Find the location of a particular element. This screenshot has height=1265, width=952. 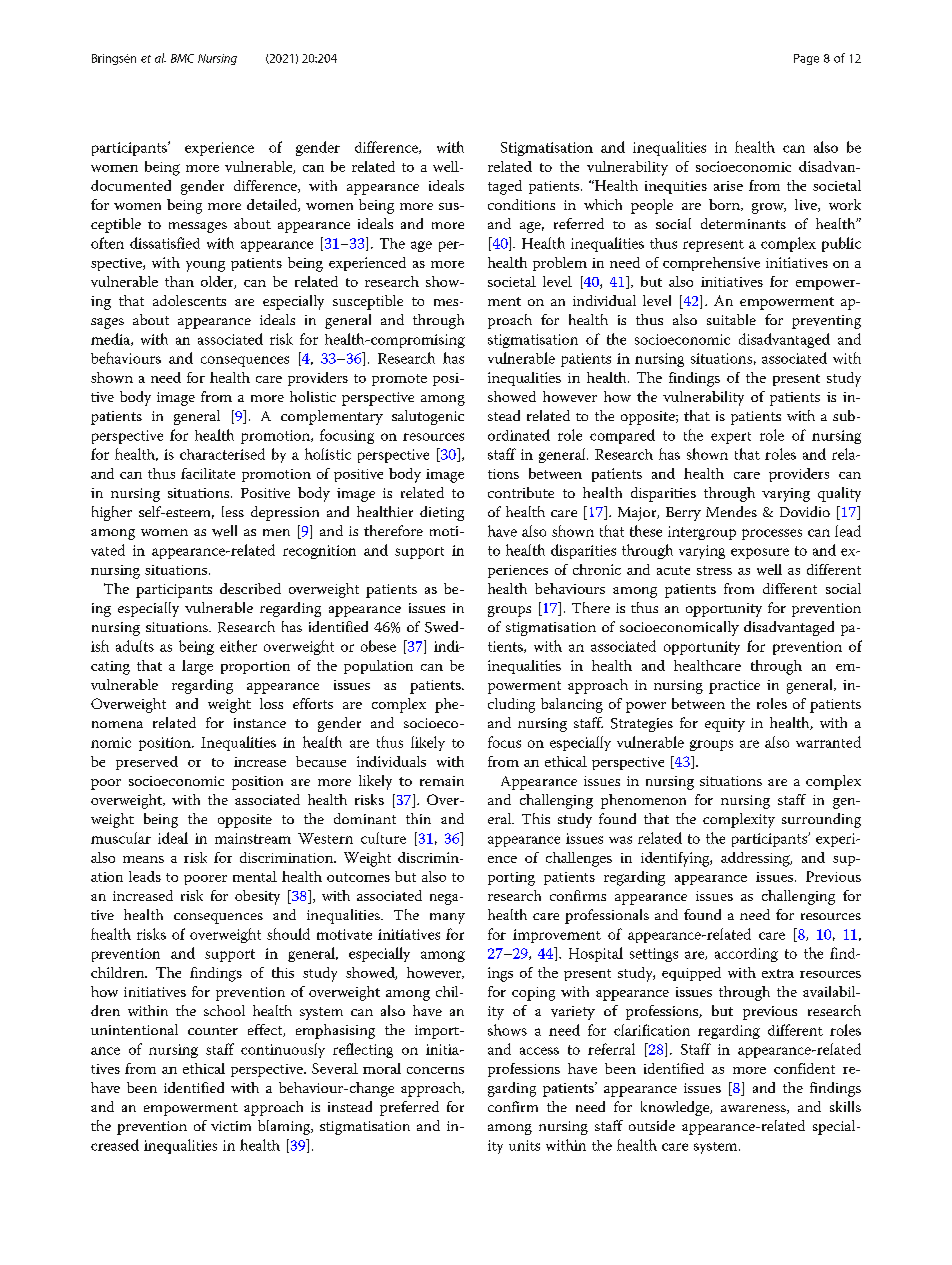

which is located at coordinates (603, 204).
